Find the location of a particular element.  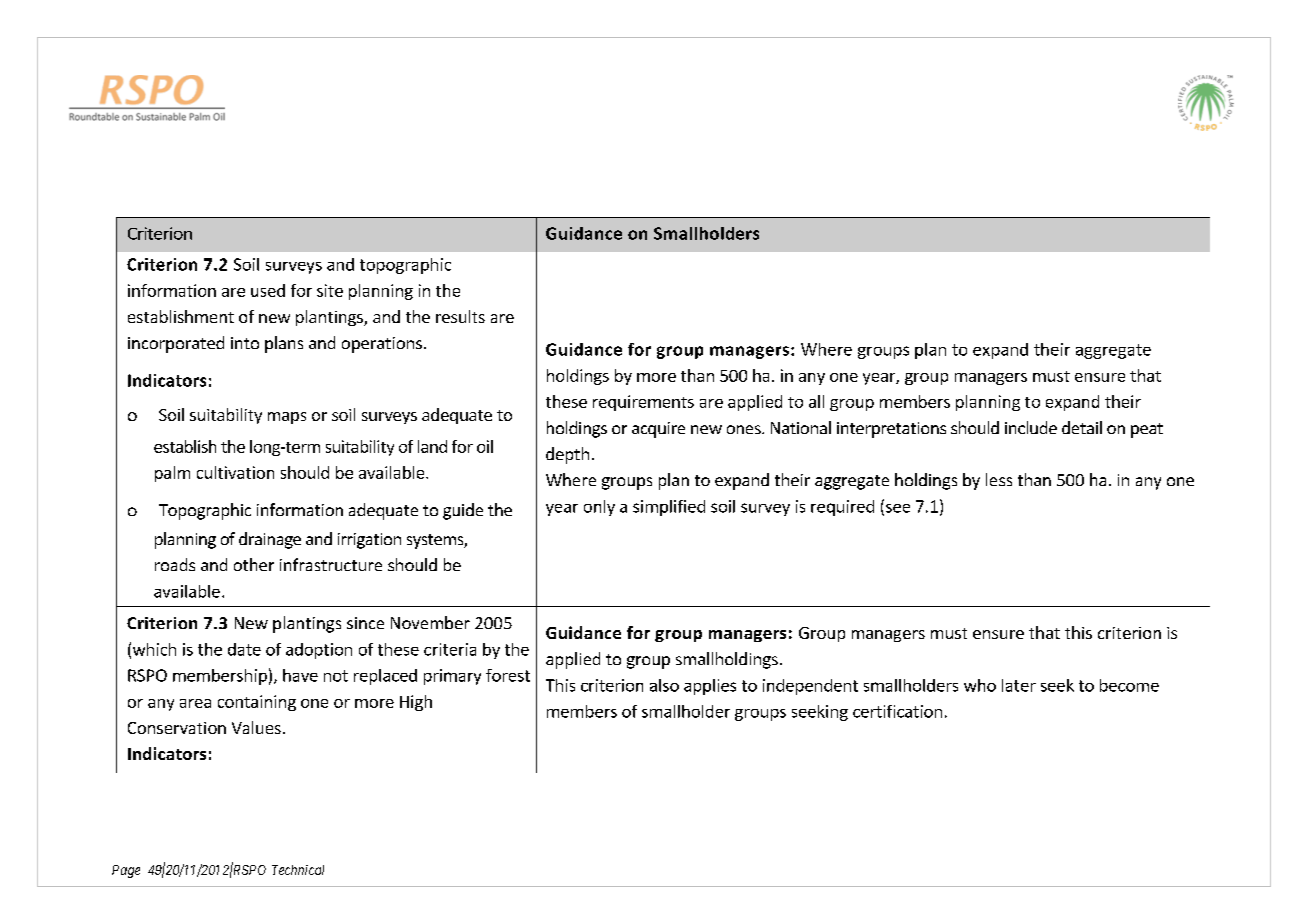

have is located at coordinates (300, 675).
